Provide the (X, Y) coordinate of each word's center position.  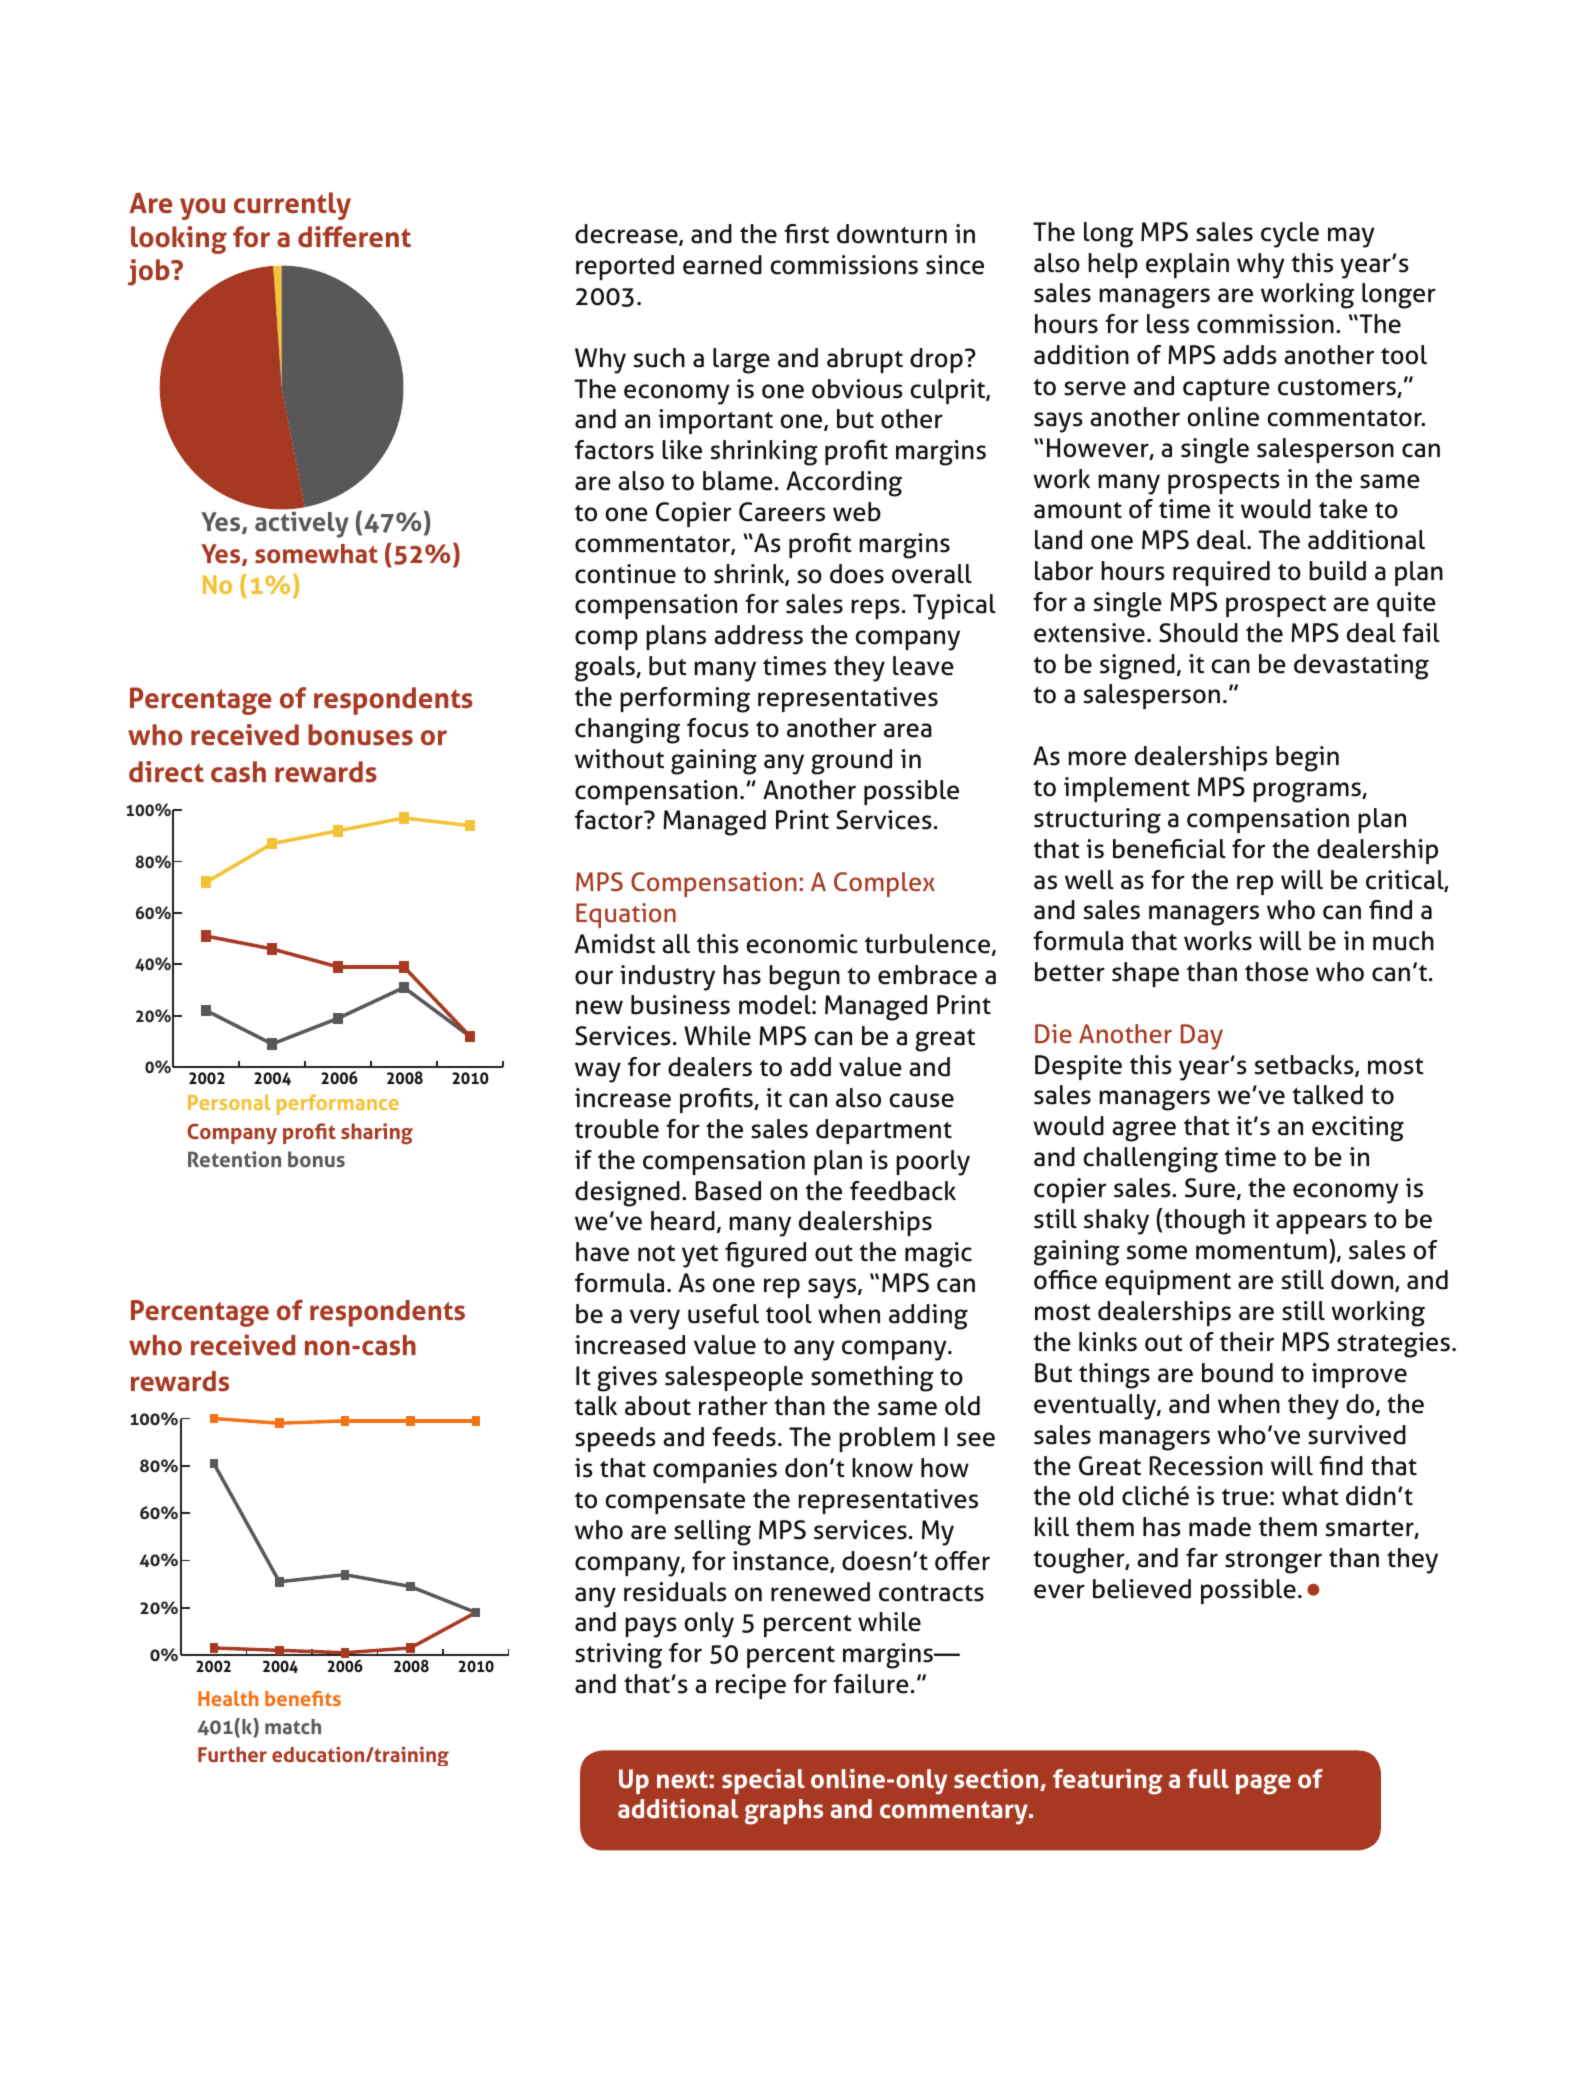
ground (851, 762)
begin (1307, 759)
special (763, 1781)
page (1263, 1784)
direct (166, 772)
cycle (1290, 235)
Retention (234, 1159)
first (806, 234)
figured (765, 1255)
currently (292, 206)
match (293, 1726)
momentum (1261, 1251)
